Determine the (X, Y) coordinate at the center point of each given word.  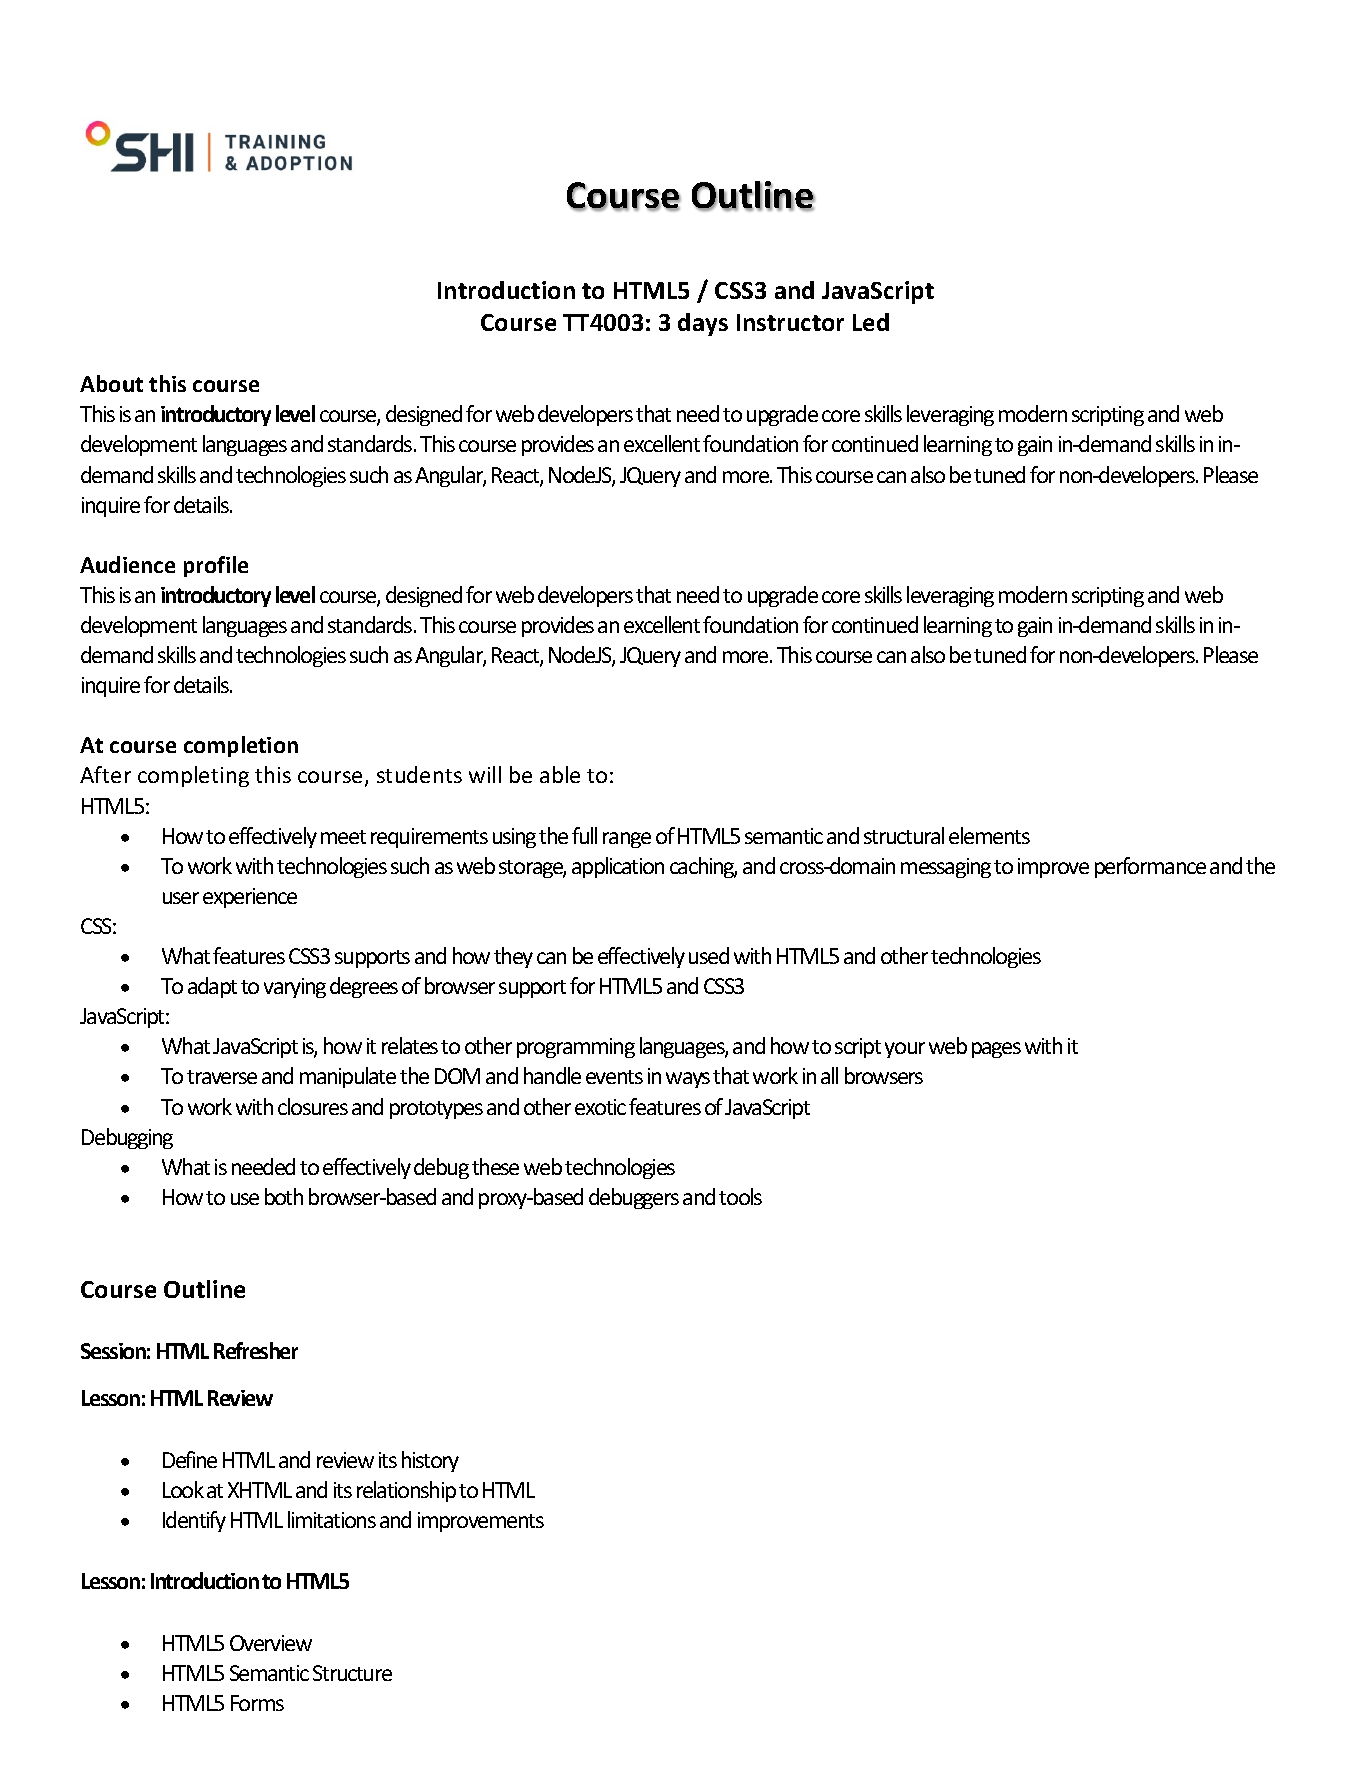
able (560, 774)
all (829, 1075)
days (703, 324)
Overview (271, 1643)
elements (989, 835)
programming (576, 1048)
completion (241, 746)
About (111, 383)
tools (740, 1196)
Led (871, 322)
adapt (212, 987)
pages (996, 1050)
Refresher (256, 1350)
